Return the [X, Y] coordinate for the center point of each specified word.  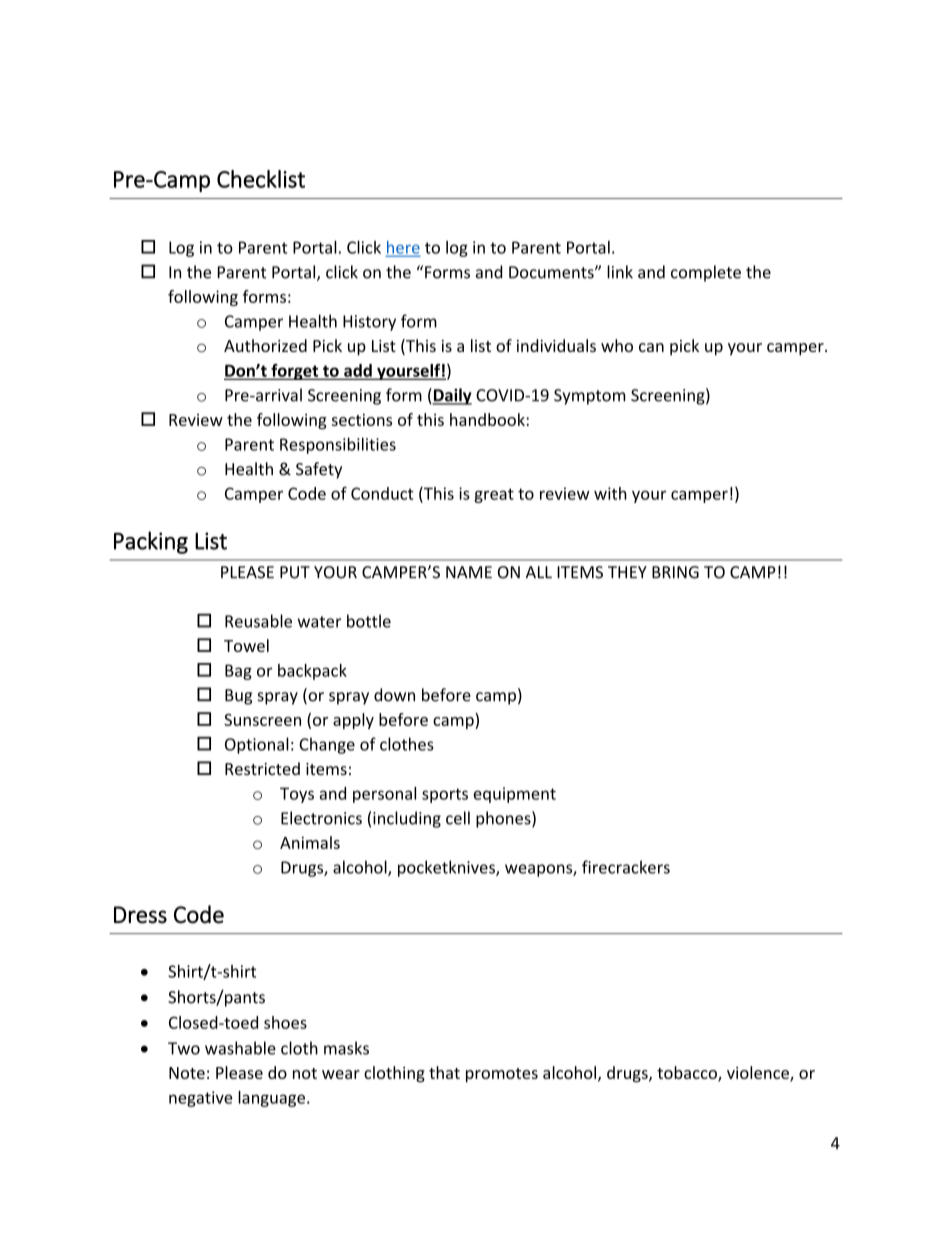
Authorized [265, 345]
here [403, 248]
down [394, 695]
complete [706, 273]
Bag [238, 672]
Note [187, 1073]
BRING [675, 572]
